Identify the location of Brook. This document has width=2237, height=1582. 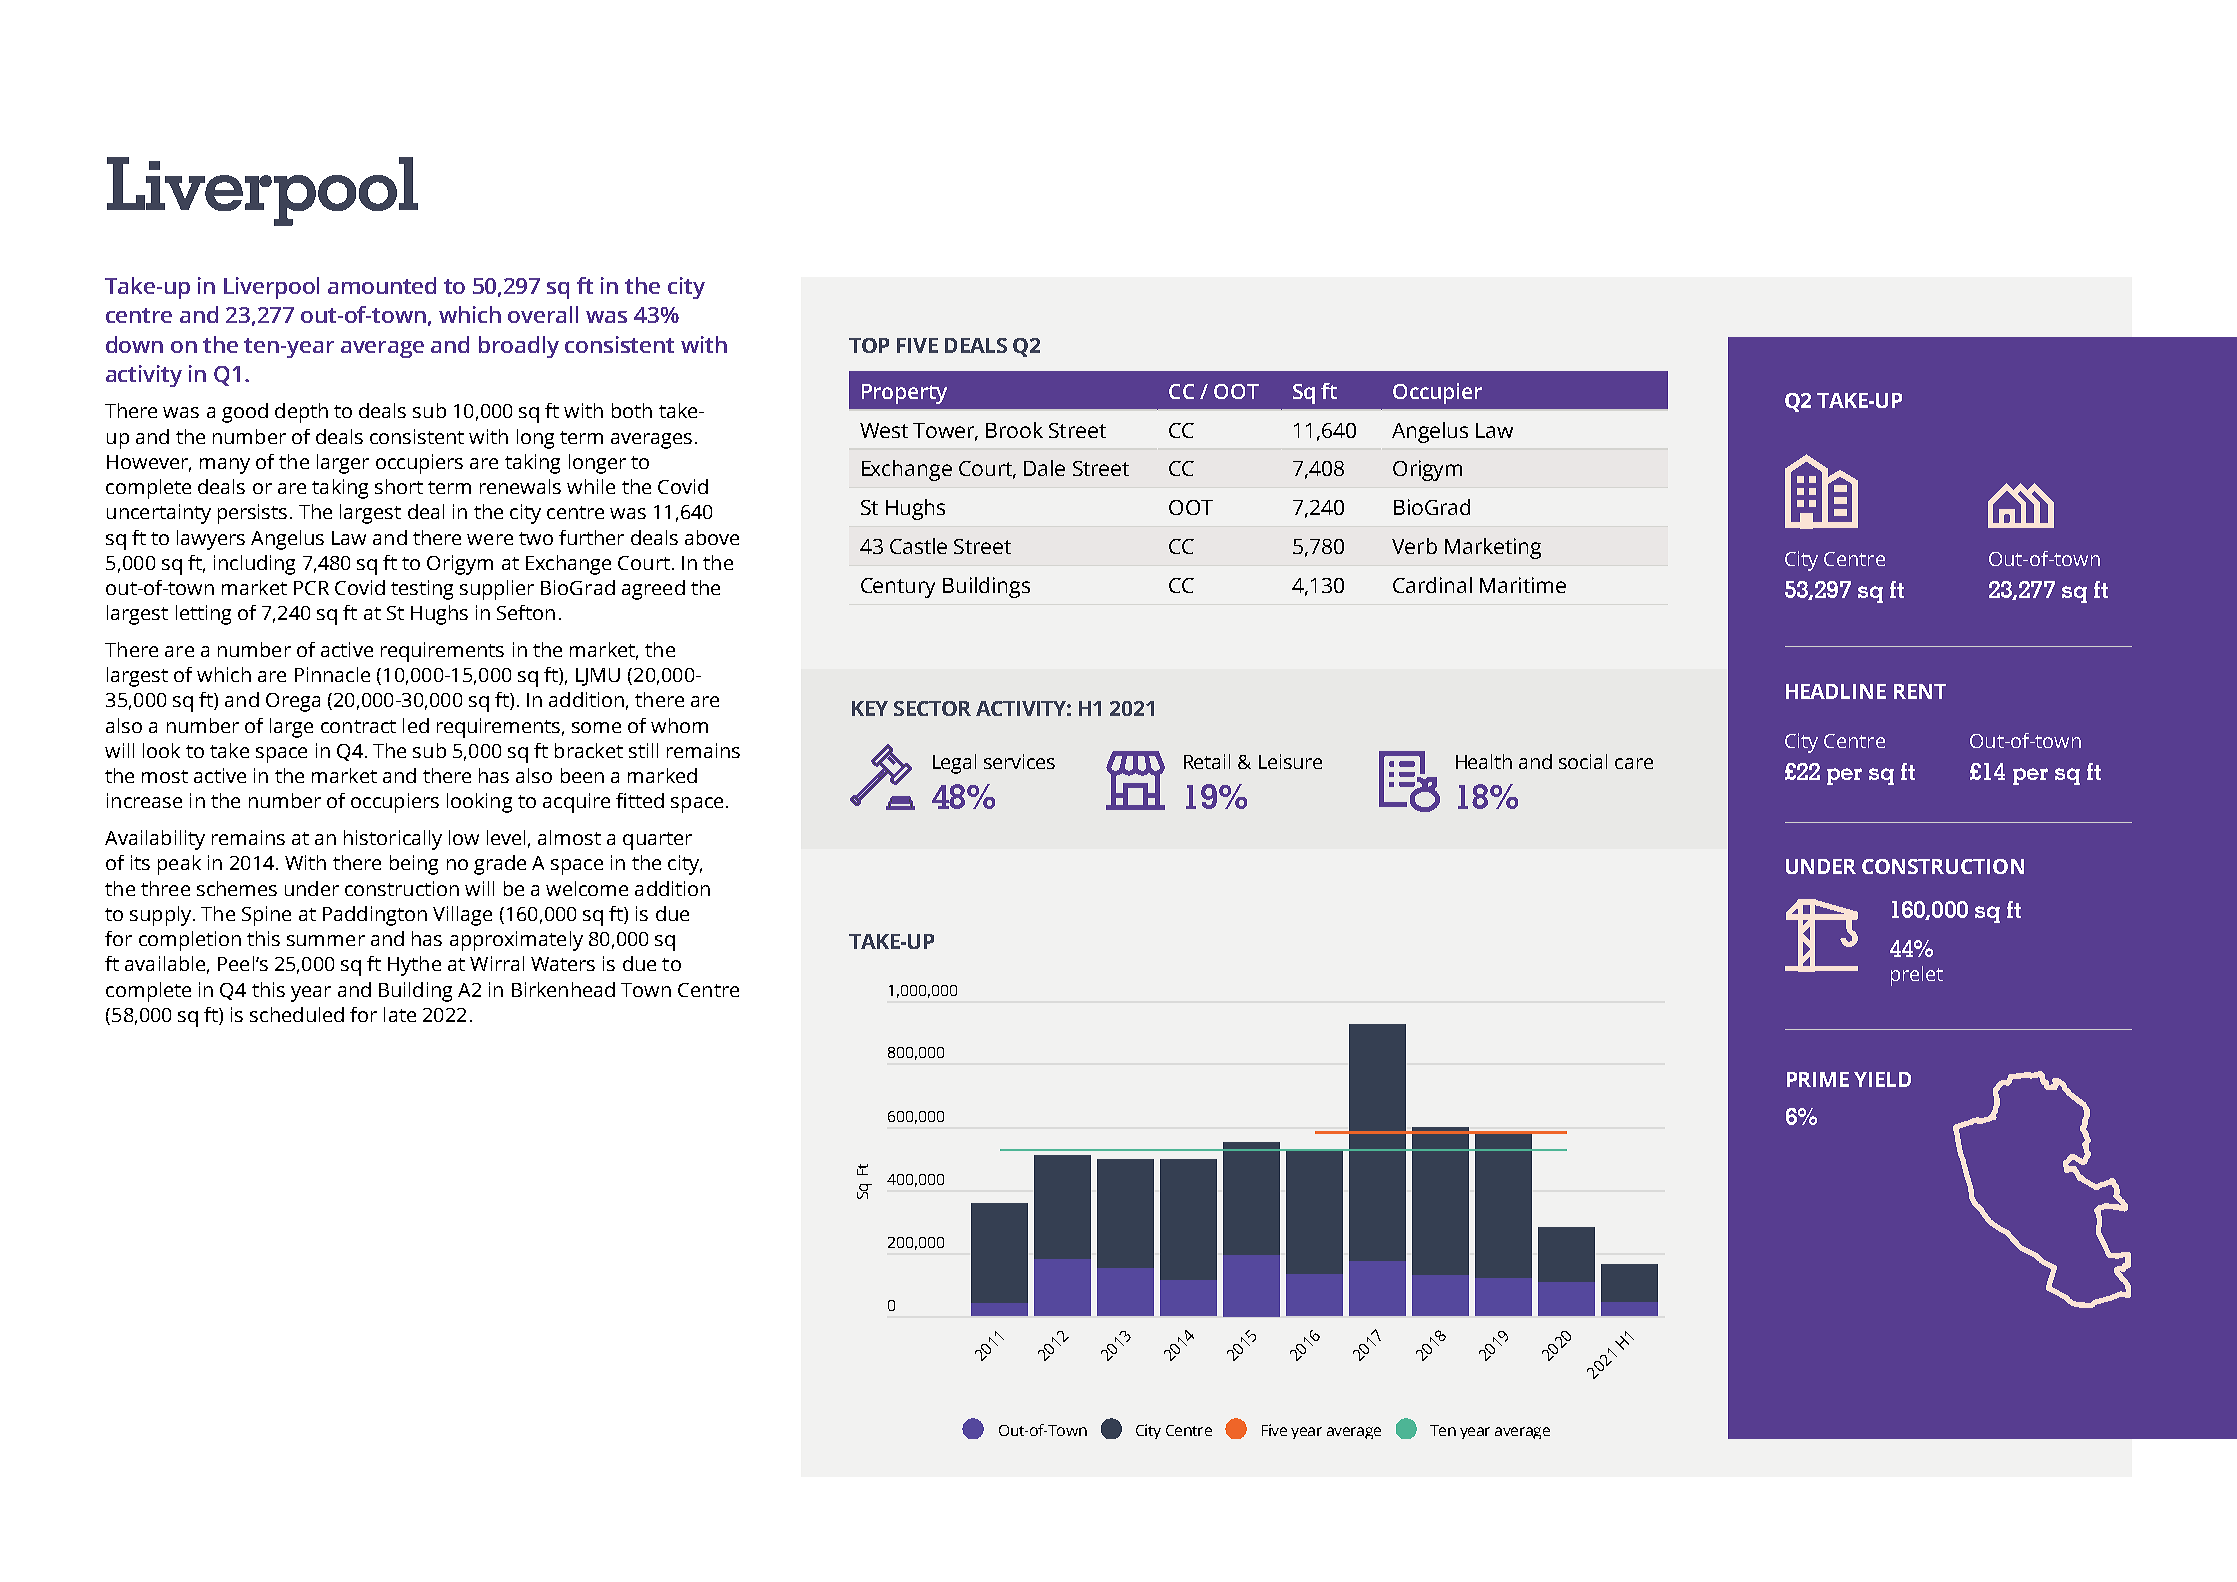
(1014, 430).
